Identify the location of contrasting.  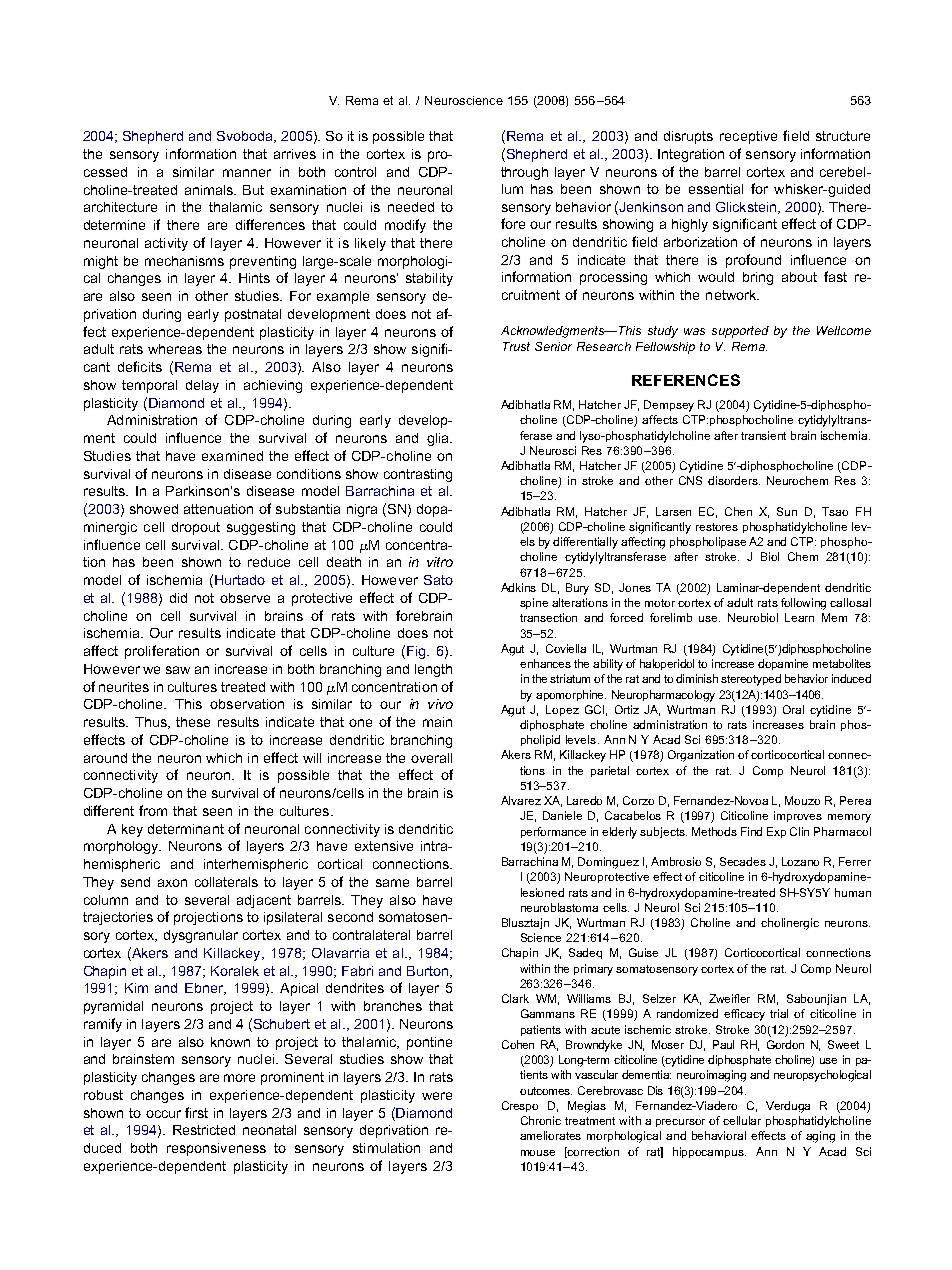
(418, 475).
